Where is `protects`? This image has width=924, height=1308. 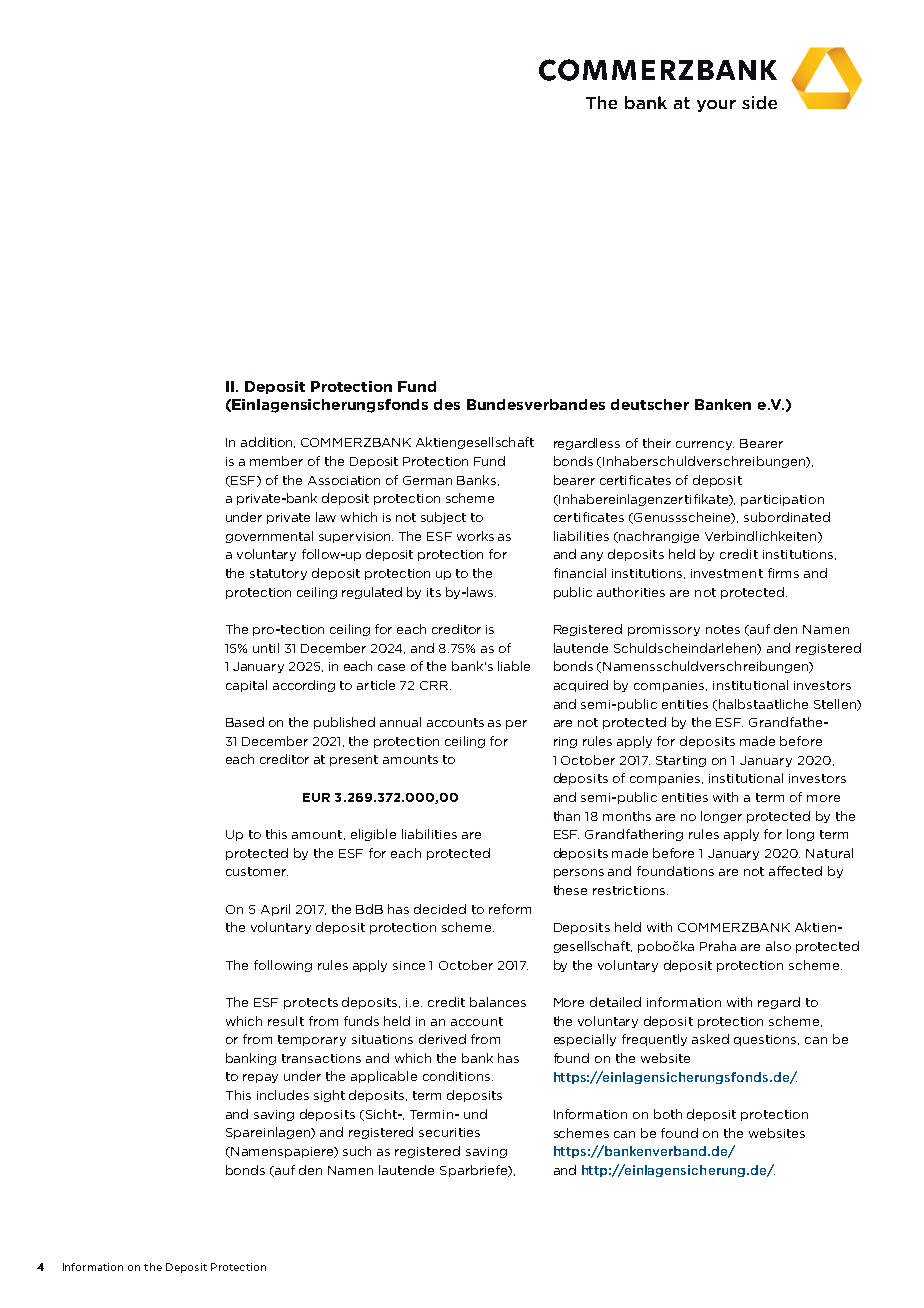
protects is located at coordinates (311, 1003).
